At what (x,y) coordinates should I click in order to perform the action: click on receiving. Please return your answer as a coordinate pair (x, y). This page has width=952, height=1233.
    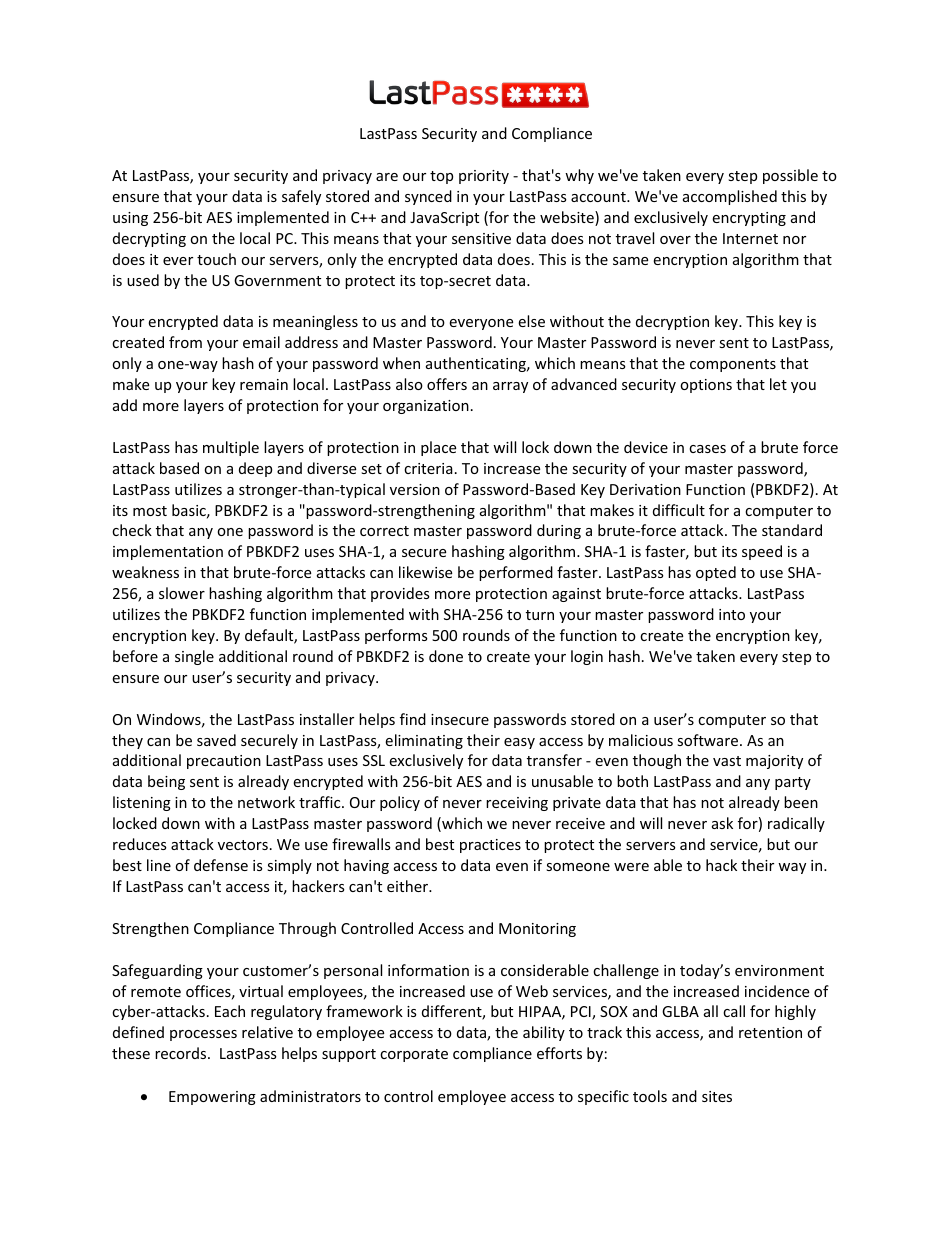
    Looking at the image, I should click on (517, 804).
